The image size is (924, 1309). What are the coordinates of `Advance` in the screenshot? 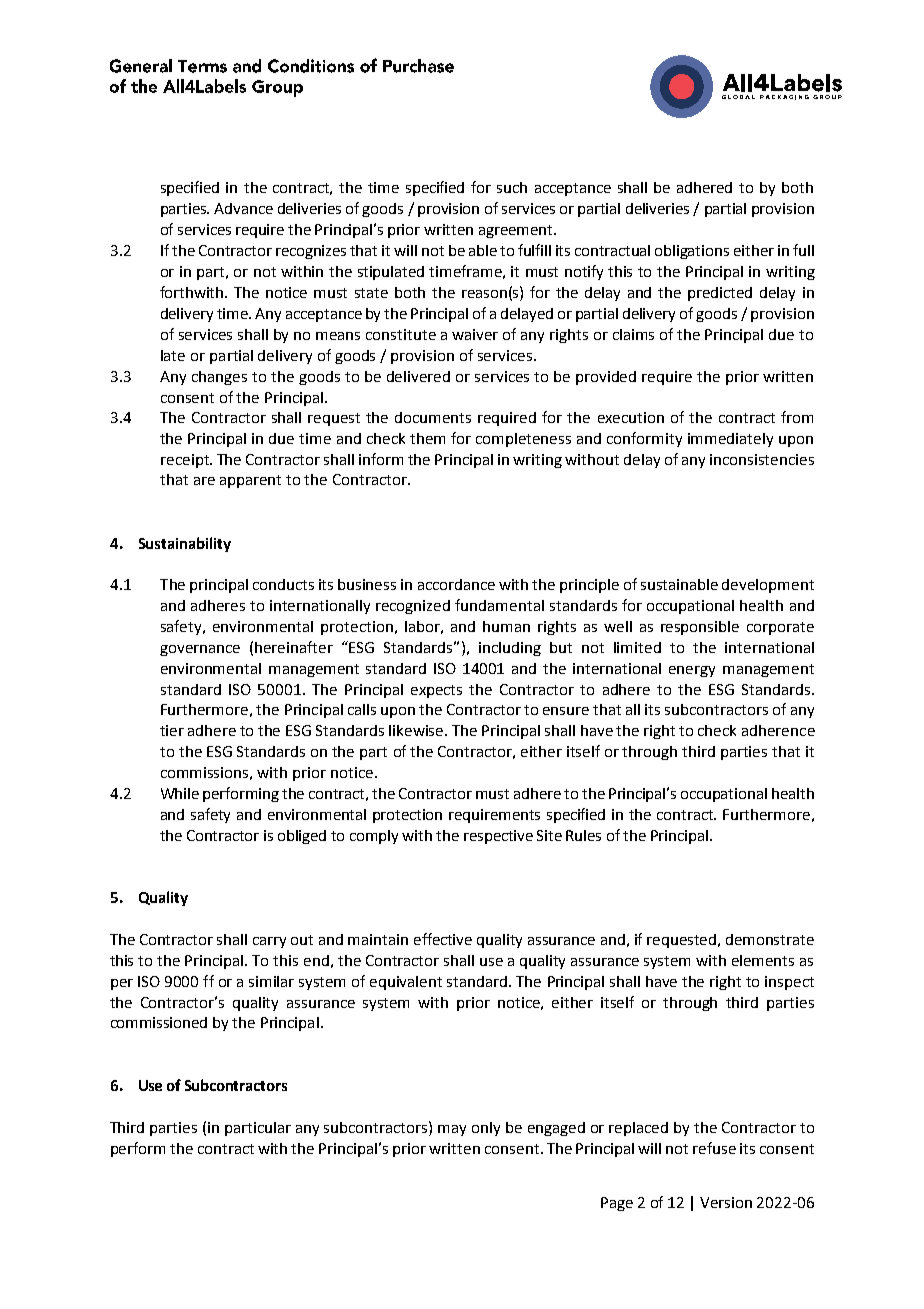 It's located at (243, 208).
